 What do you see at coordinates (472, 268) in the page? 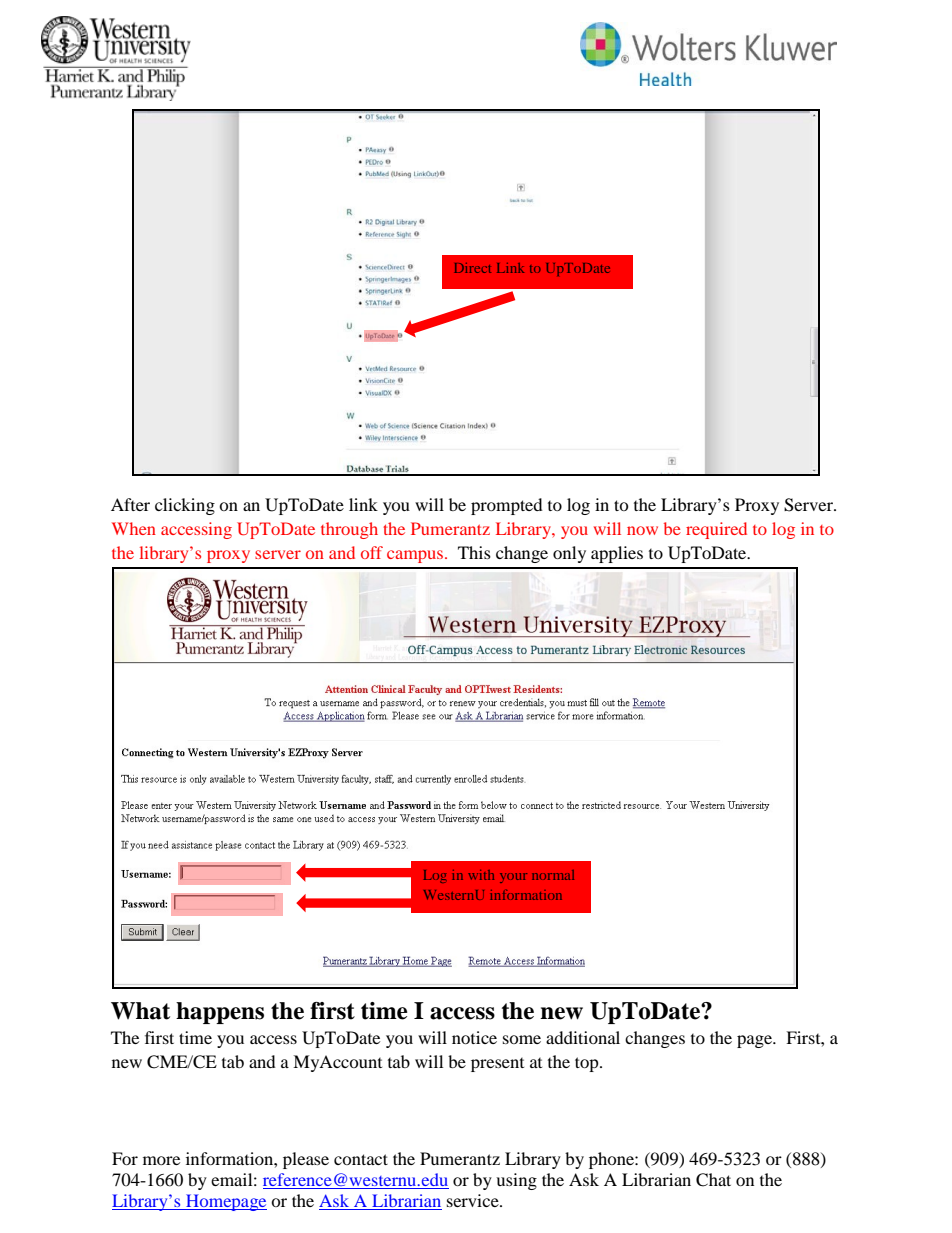
I see `Direct` at bounding box center [472, 268].
